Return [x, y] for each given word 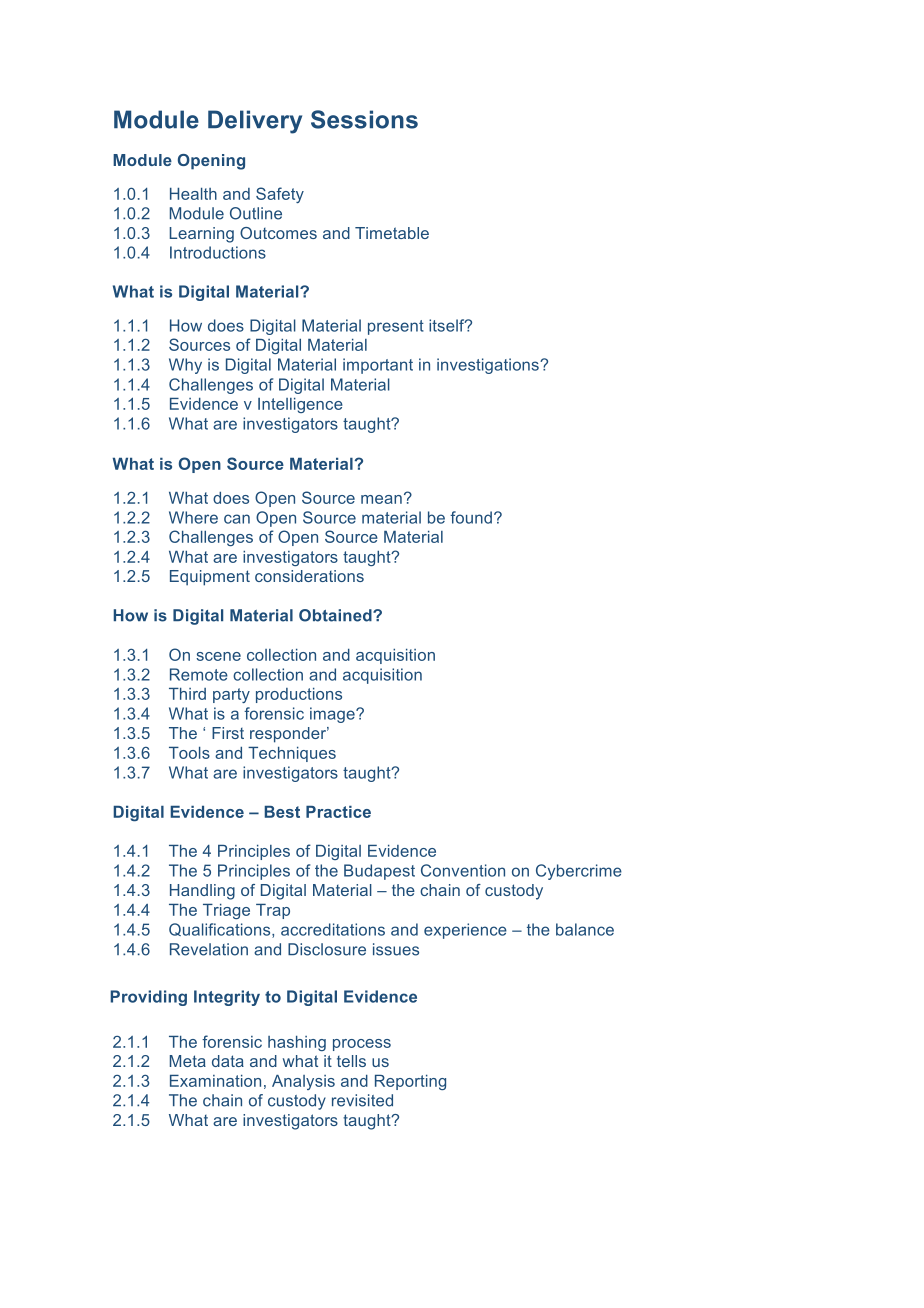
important [378, 366]
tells [351, 1061]
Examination [215, 1081]
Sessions [364, 119]
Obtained [336, 615]
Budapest [379, 872]
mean [381, 499]
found [471, 517]
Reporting [410, 1082]
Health [193, 194]
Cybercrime [579, 872]
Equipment [210, 578]
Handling [202, 892]
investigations [489, 366]
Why [185, 366]
